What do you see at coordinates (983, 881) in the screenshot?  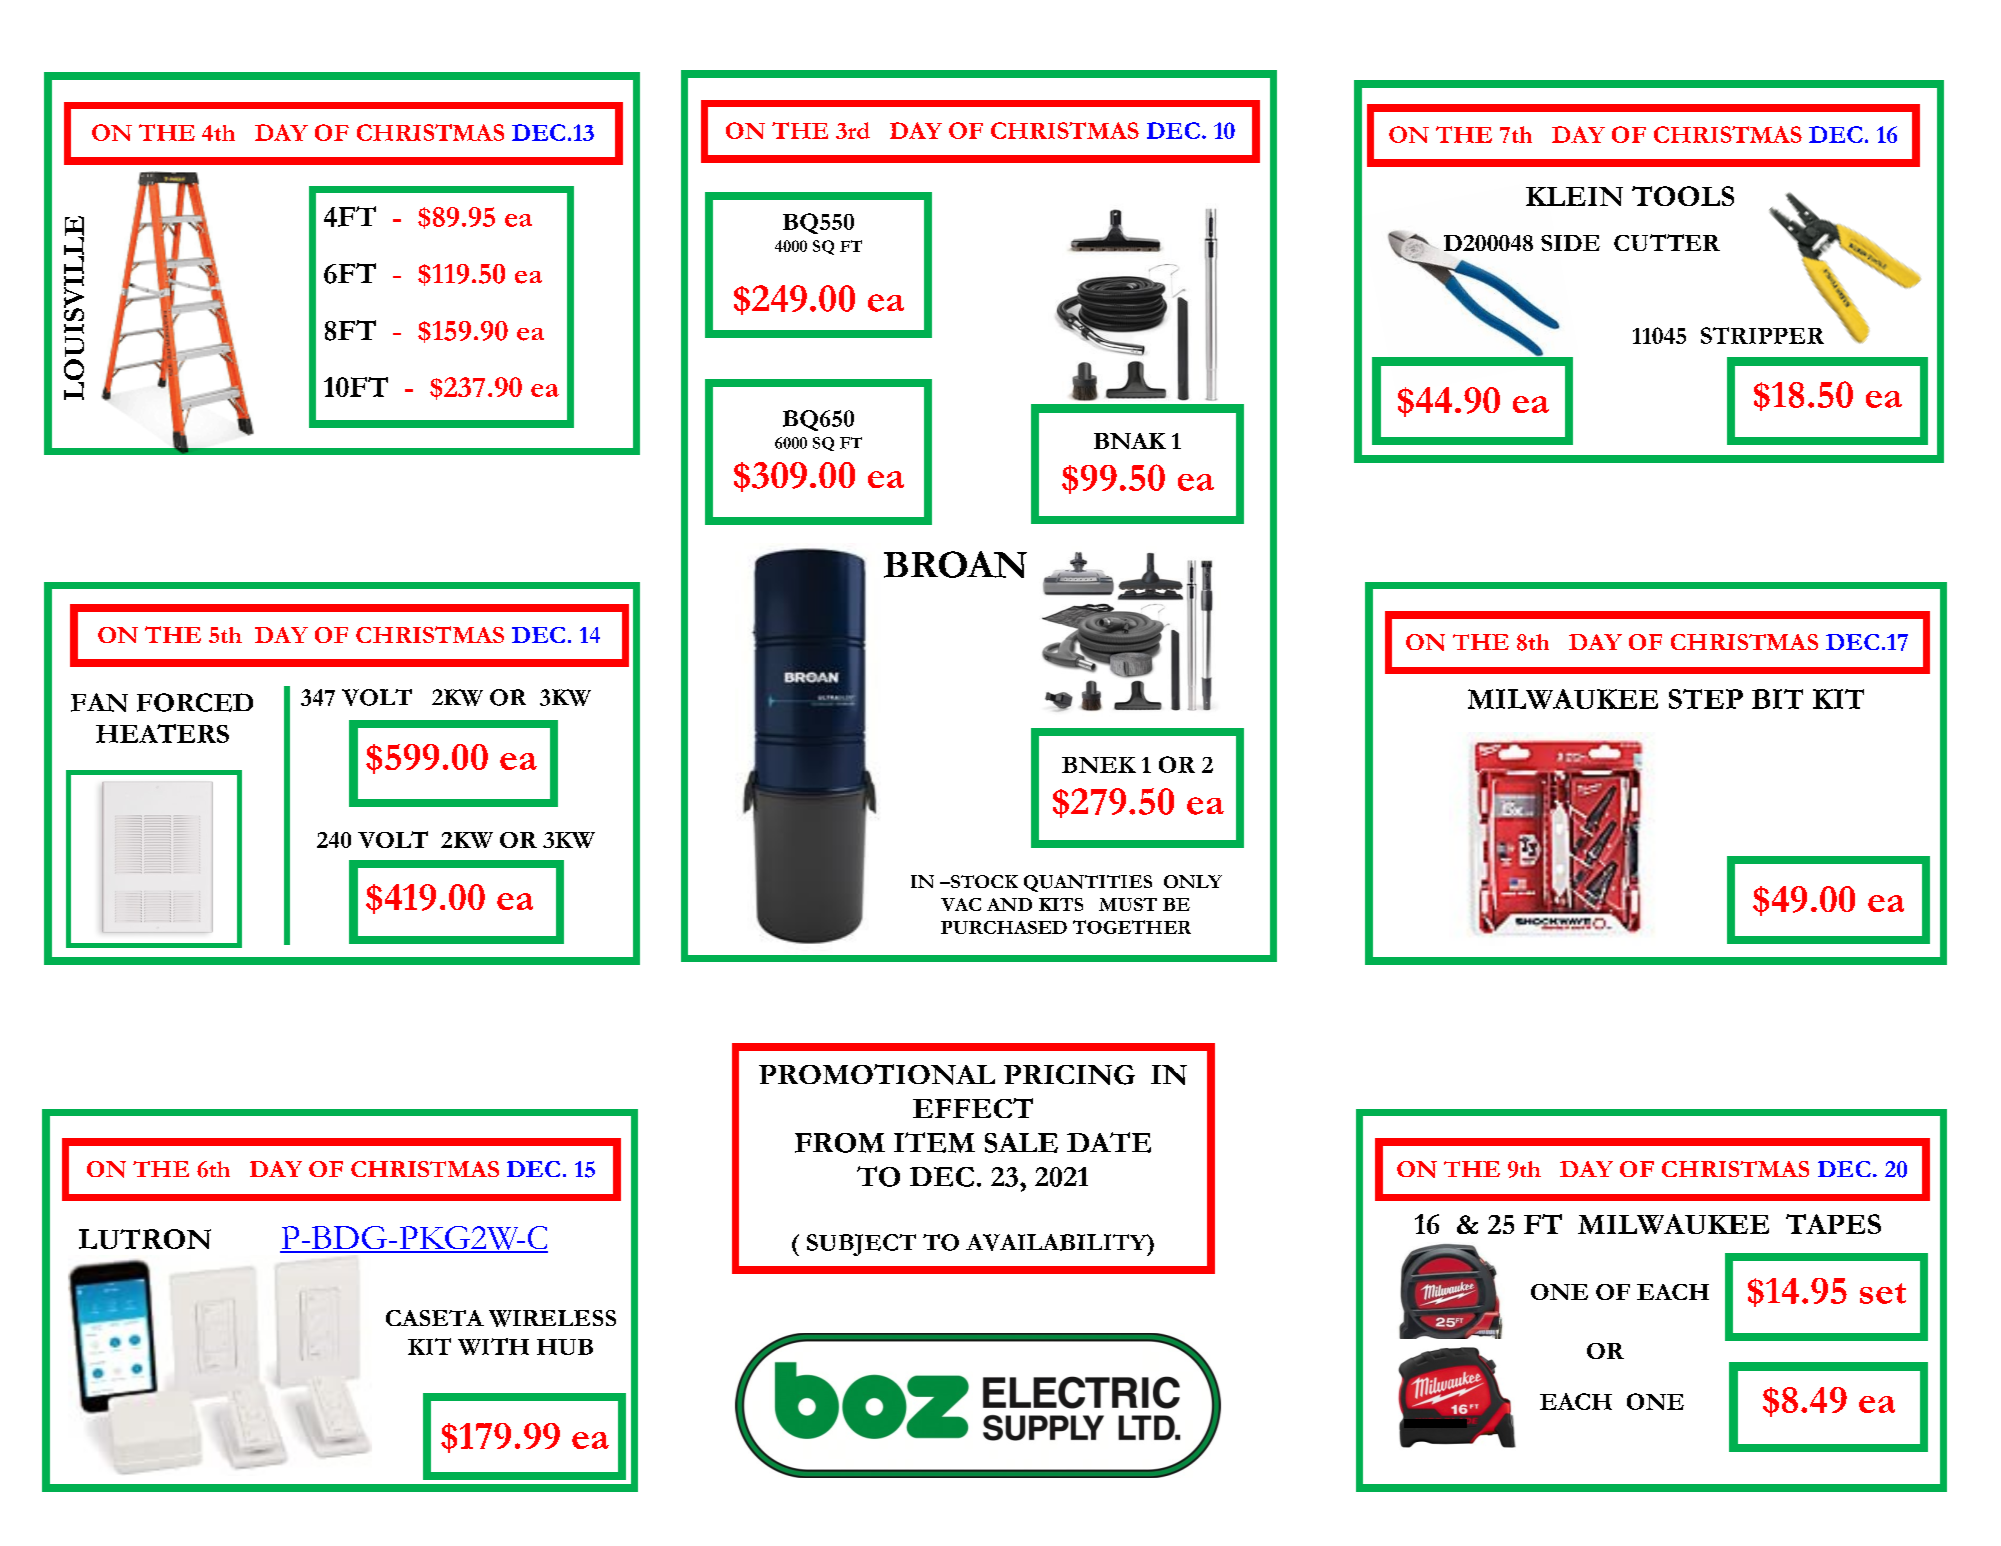 I see `STOCK` at bounding box center [983, 881].
